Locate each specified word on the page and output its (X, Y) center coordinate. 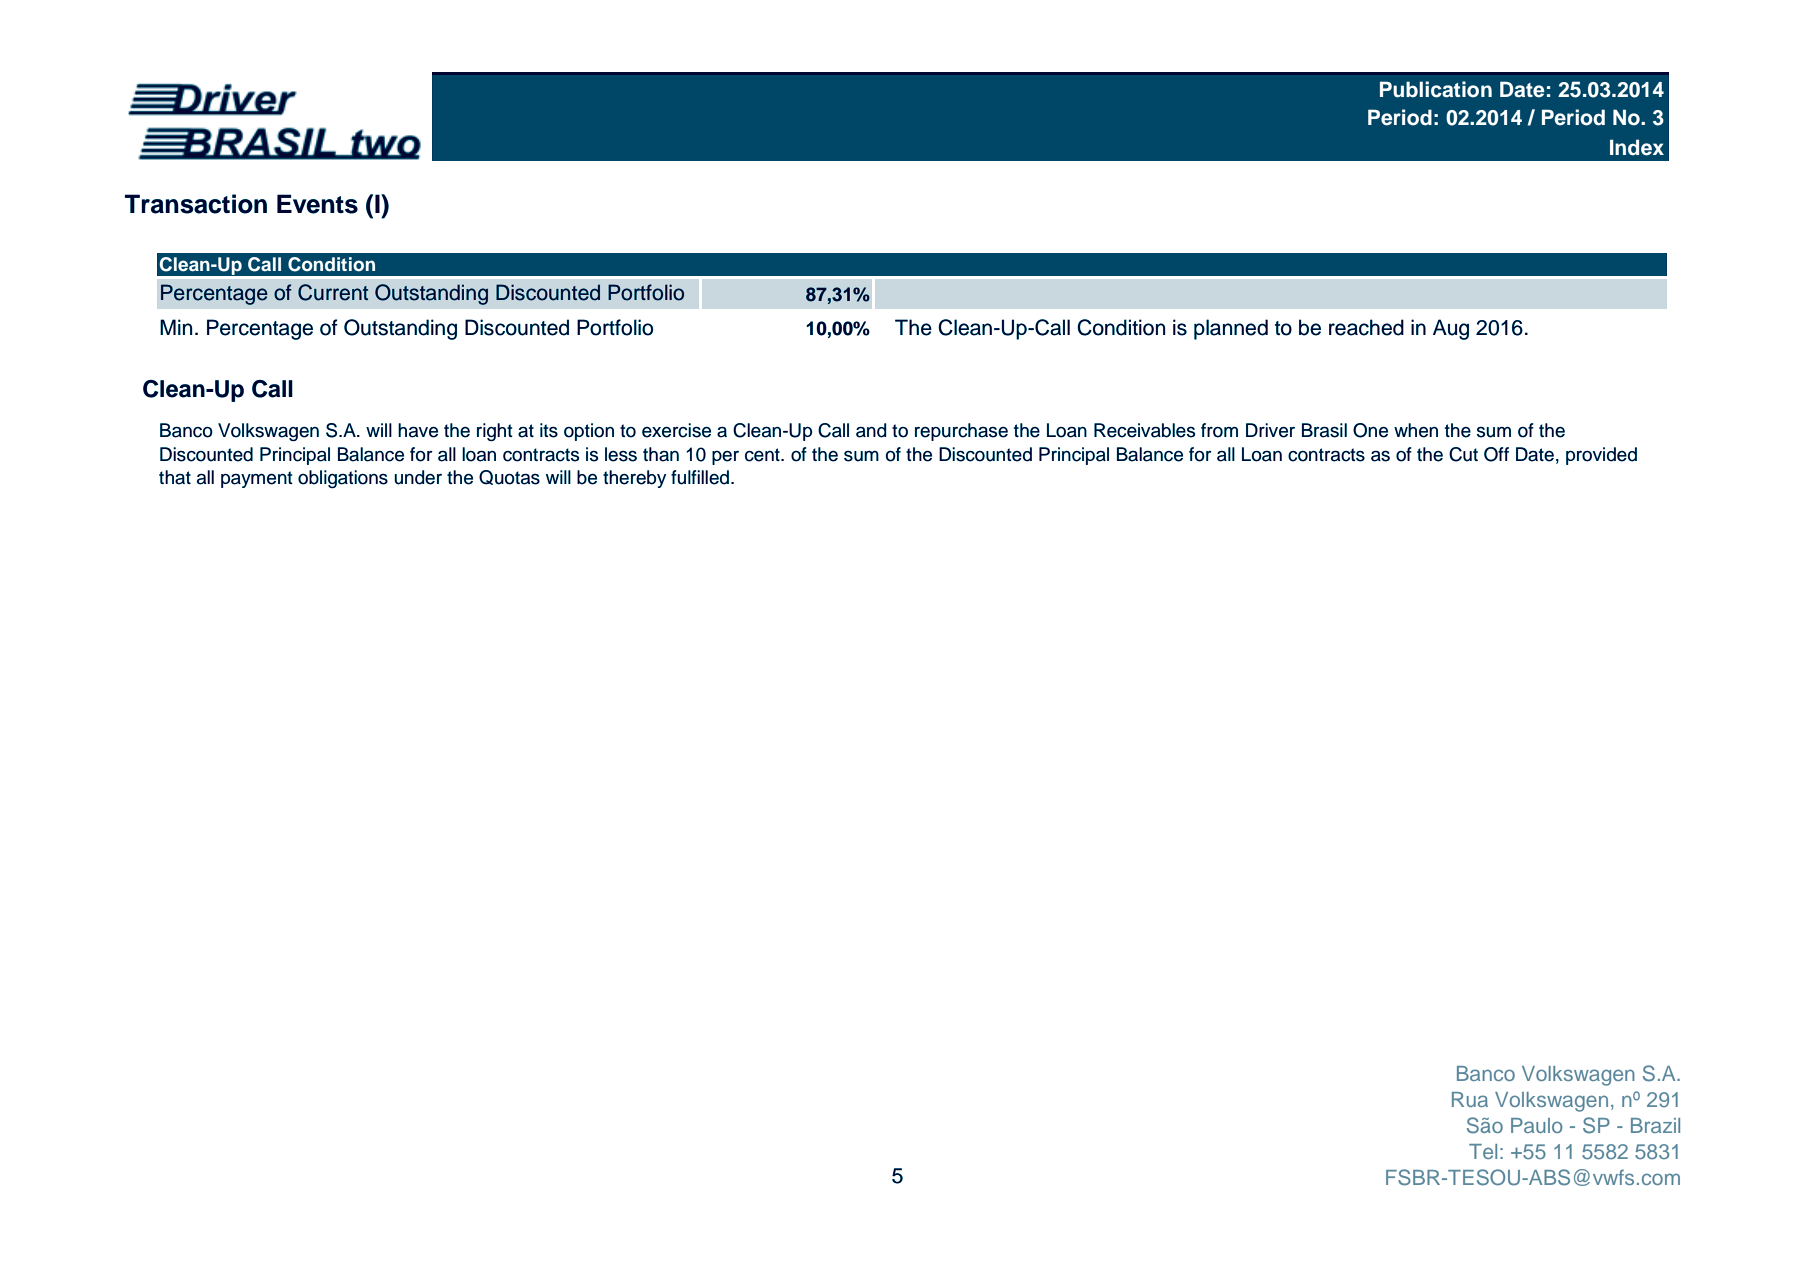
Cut (1463, 454)
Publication (1436, 89)
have (418, 430)
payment (257, 479)
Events (317, 204)
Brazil (1655, 1125)
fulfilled (701, 477)
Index (1637, 147)
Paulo (1536, 1125)
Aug (1451, 329)
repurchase (961, 432)
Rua (1470, 1099)
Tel (1483, 1151)
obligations (343, 479)
